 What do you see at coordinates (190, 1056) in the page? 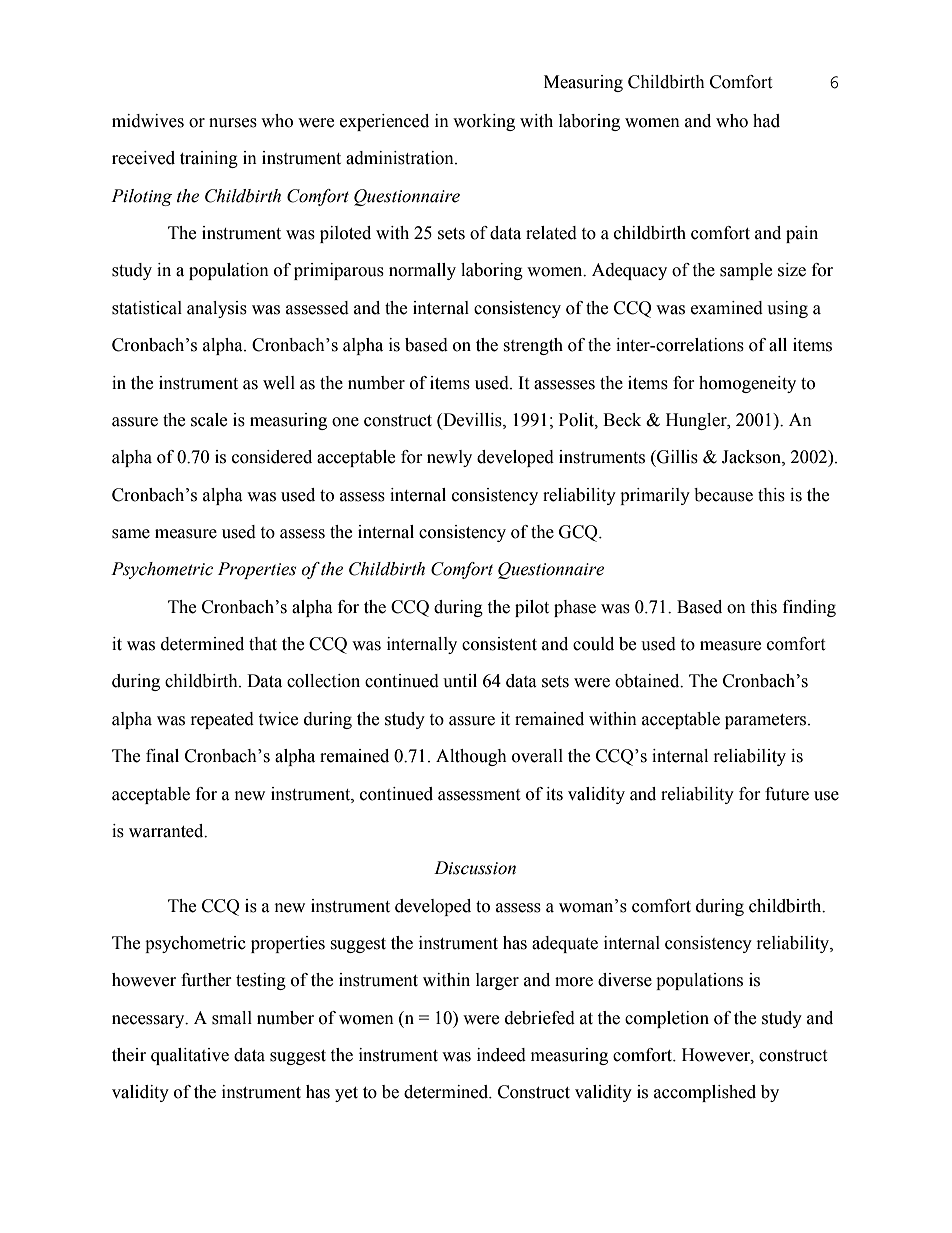
I see `qualitative` at bounding box center [190, 1056].
